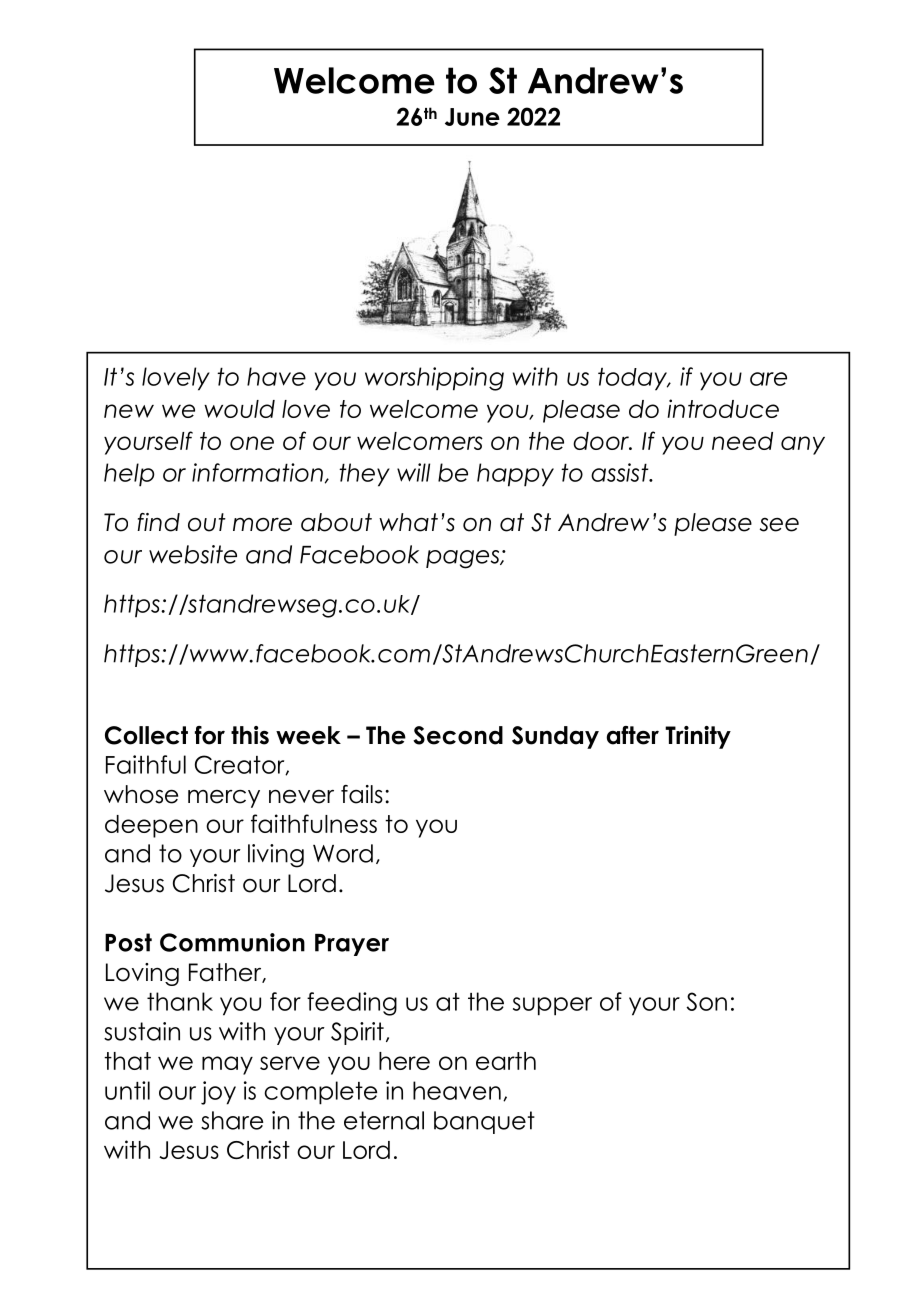 The width and height of the screenshot is (924, 1308). What do you see at coordinates (633, 379) in the screenshot?
I see `today` at bounding box center [633, 379].
